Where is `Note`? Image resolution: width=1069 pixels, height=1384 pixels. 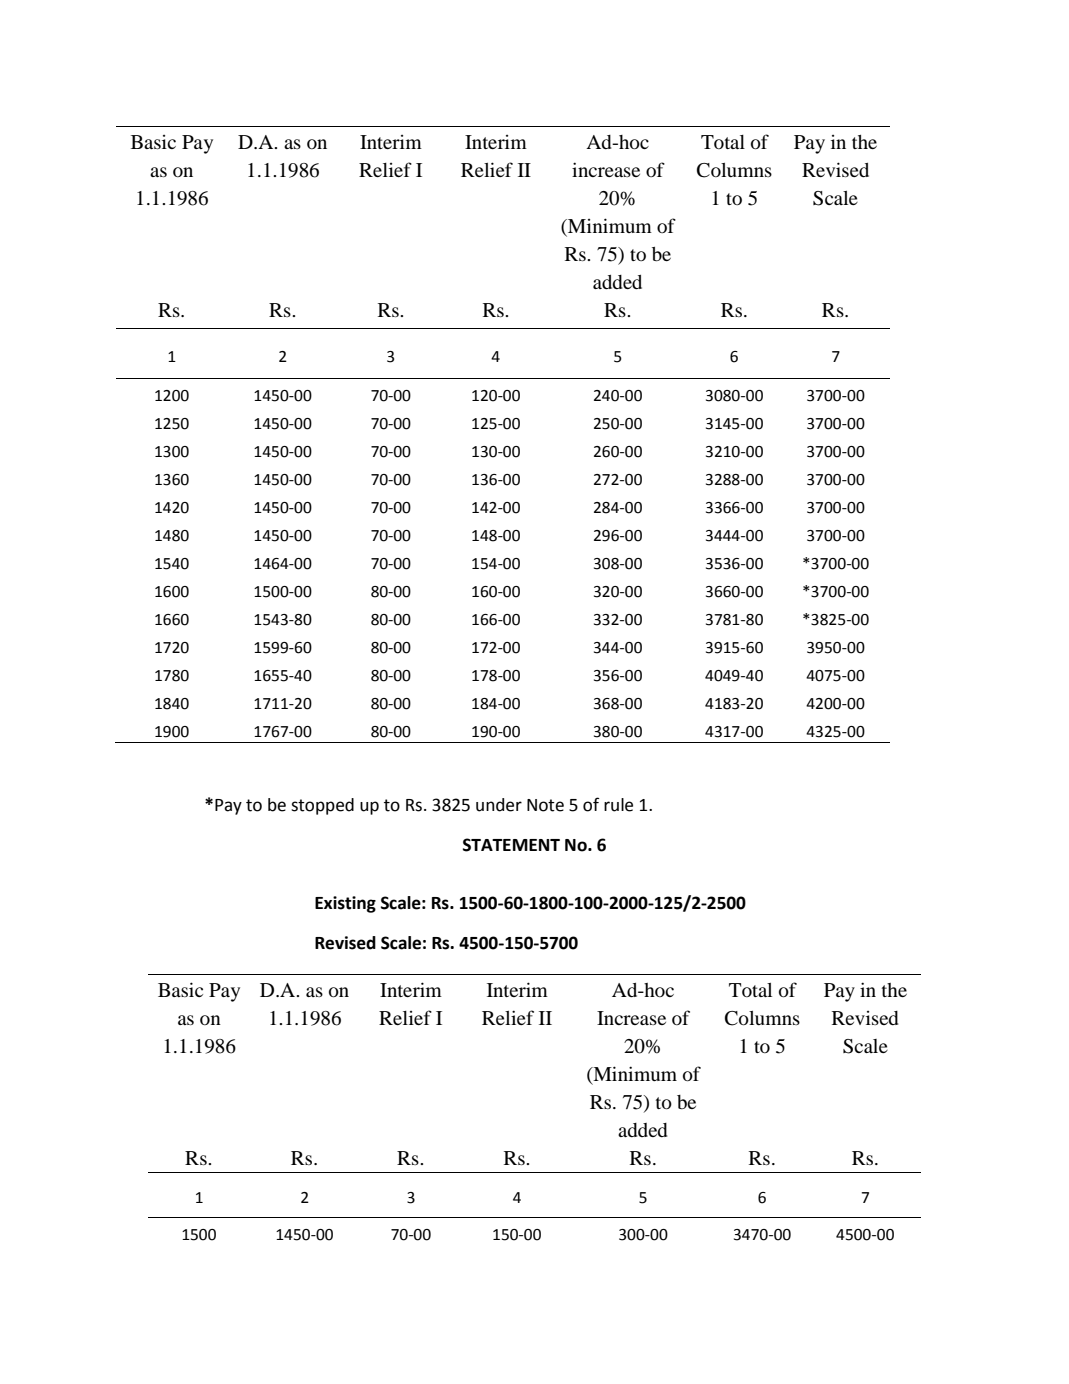
Note is located at coordinates (545, 805).
